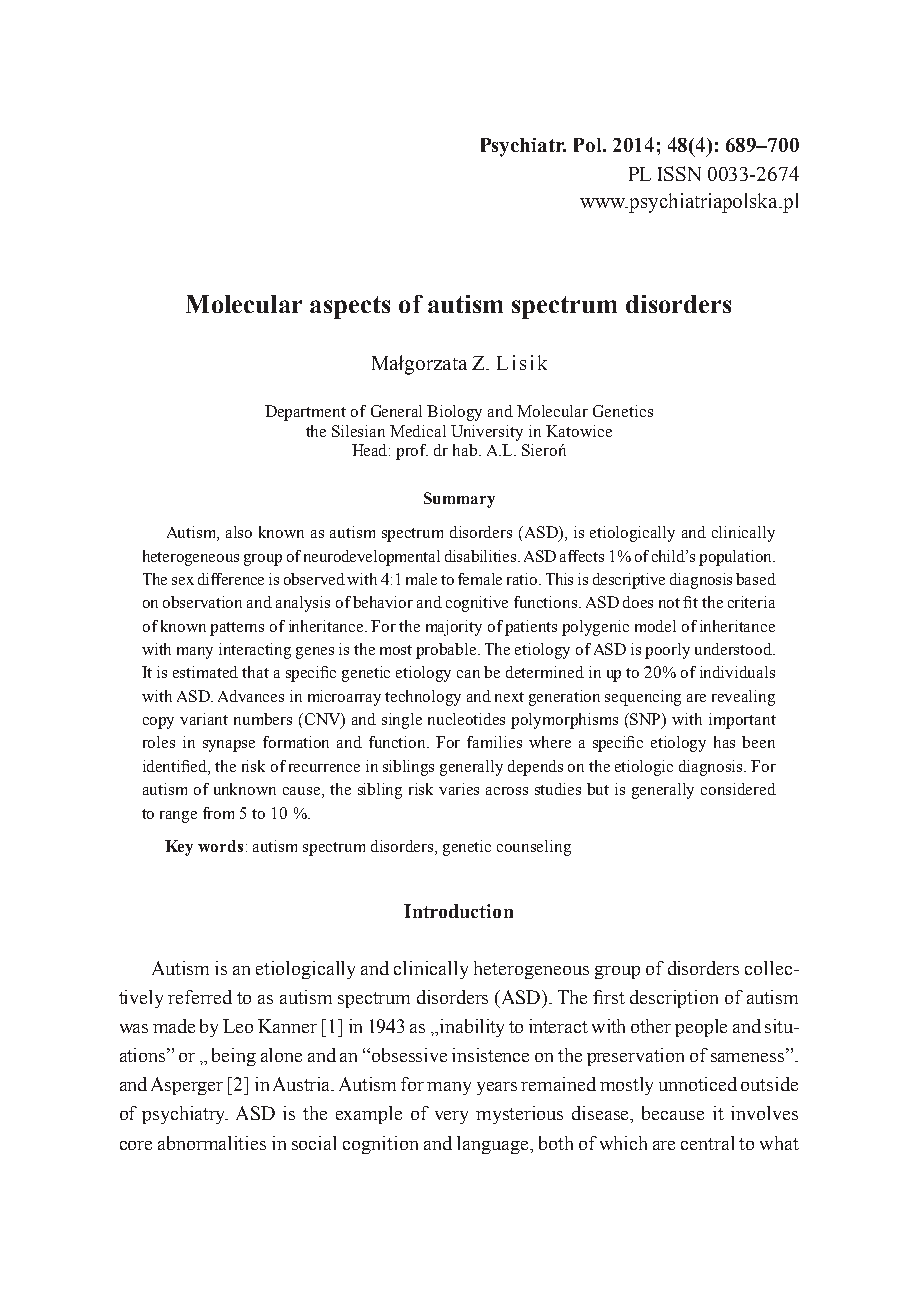 The width and height of the screenshot is (924, 1305). What do you see at coordinates (239, 532) in the screenshot?
I see `also` at bounding box center [239, 532].
